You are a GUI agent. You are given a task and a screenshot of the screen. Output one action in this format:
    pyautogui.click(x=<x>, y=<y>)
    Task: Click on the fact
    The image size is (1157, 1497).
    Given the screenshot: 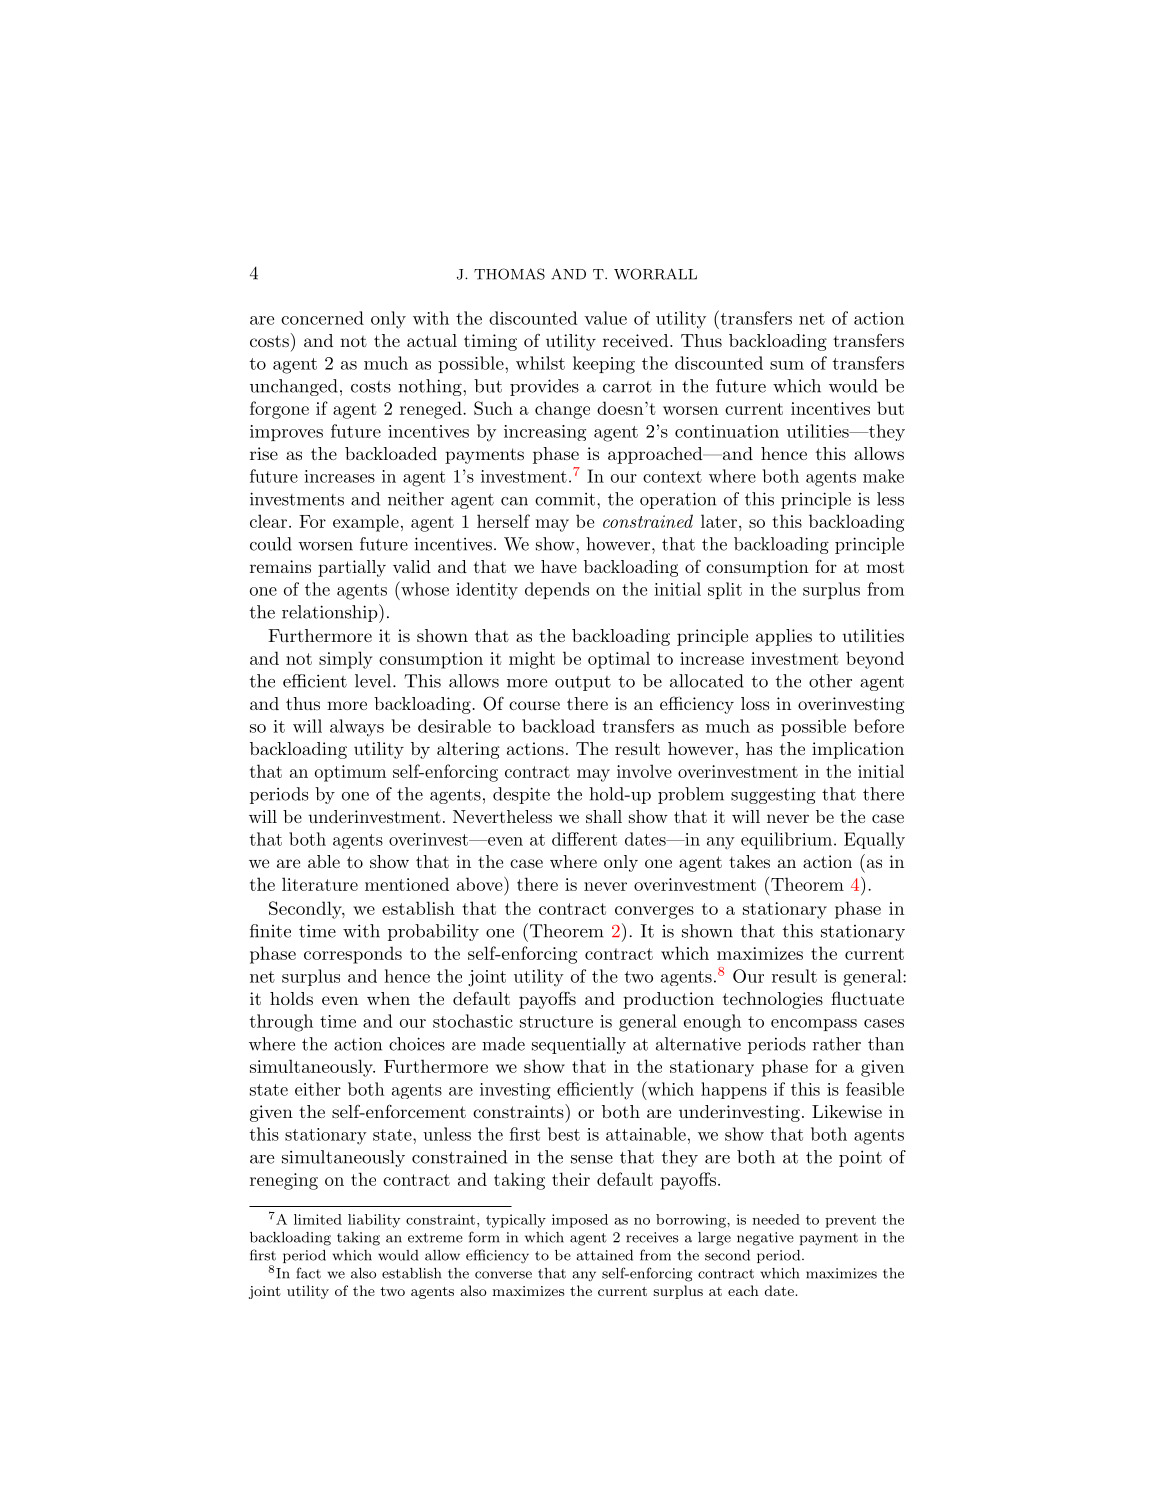 What is the action you would take?
    pyautogui.click(x=309, y=1273)
